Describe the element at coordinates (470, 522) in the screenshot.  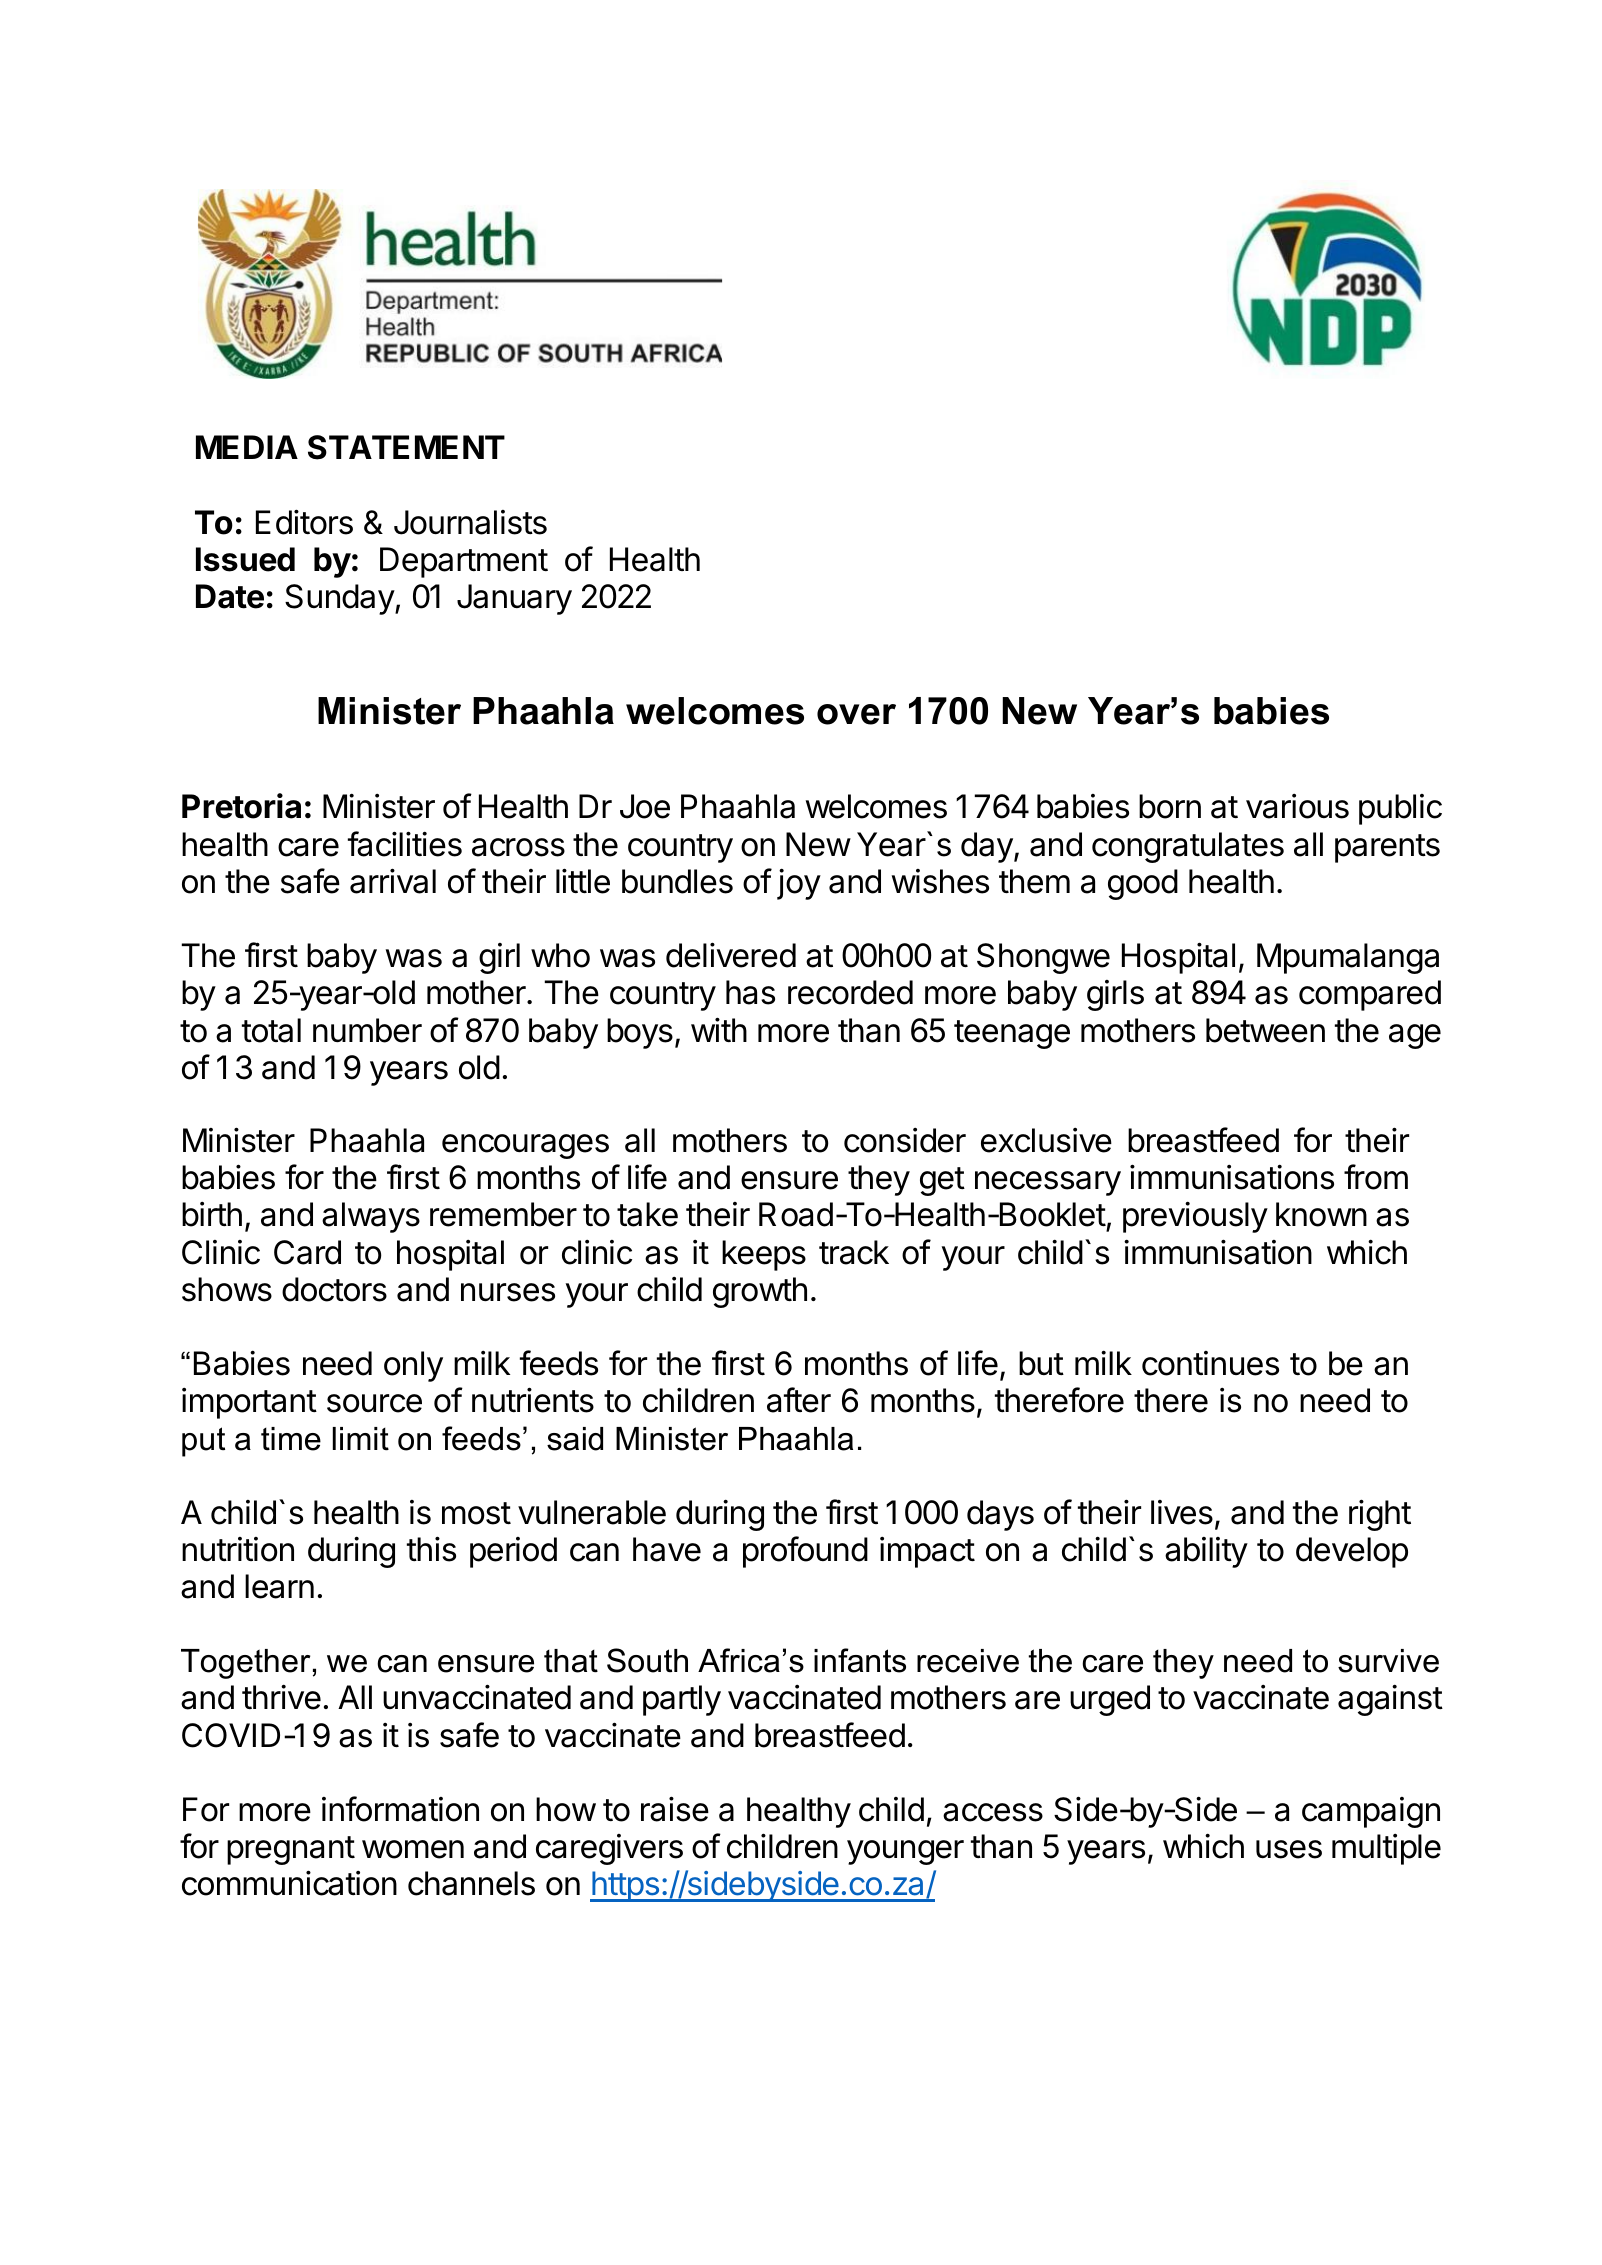
I see `Journalists` at that location.
